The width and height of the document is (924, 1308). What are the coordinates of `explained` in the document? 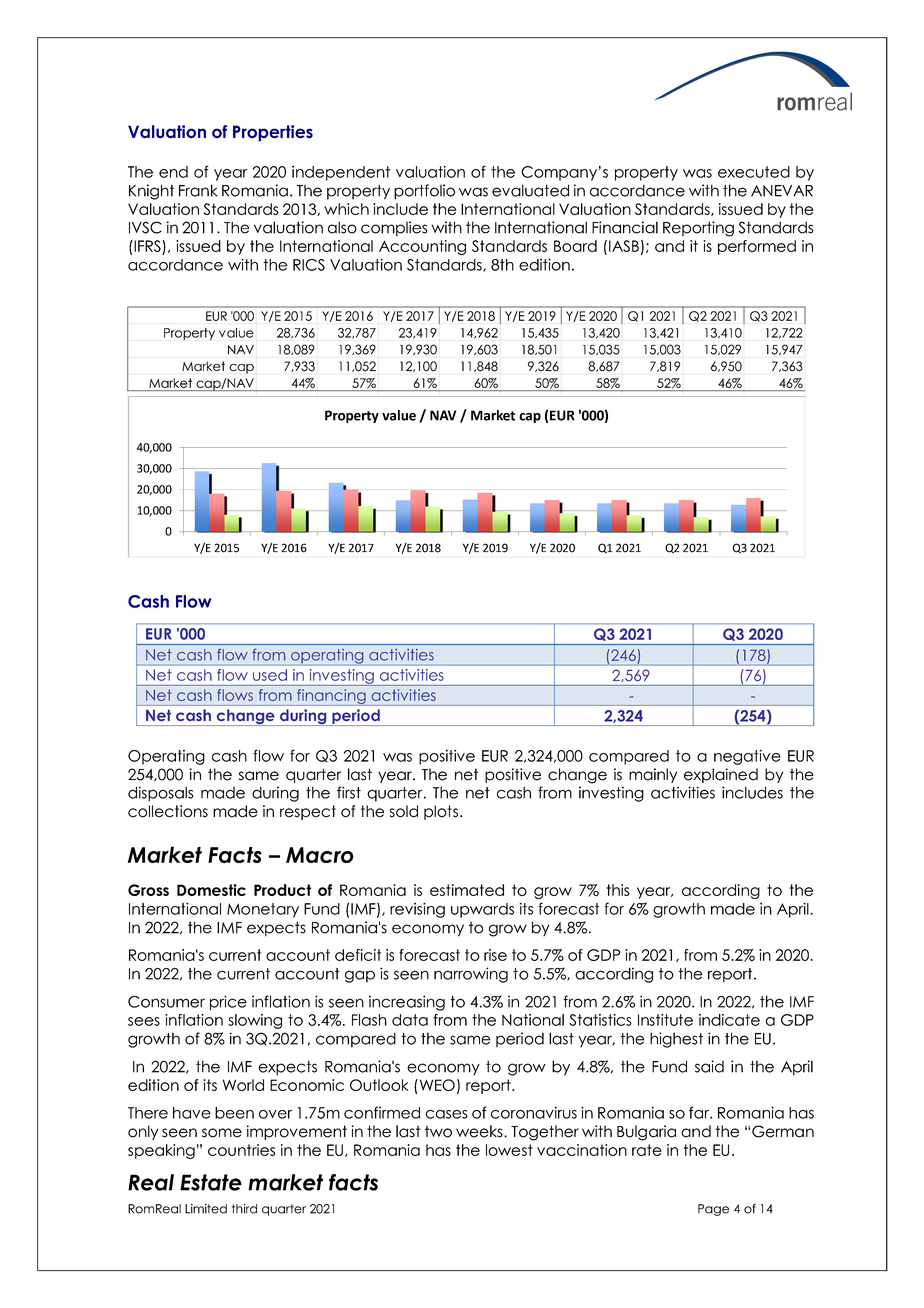 It's located at (721, 775).
